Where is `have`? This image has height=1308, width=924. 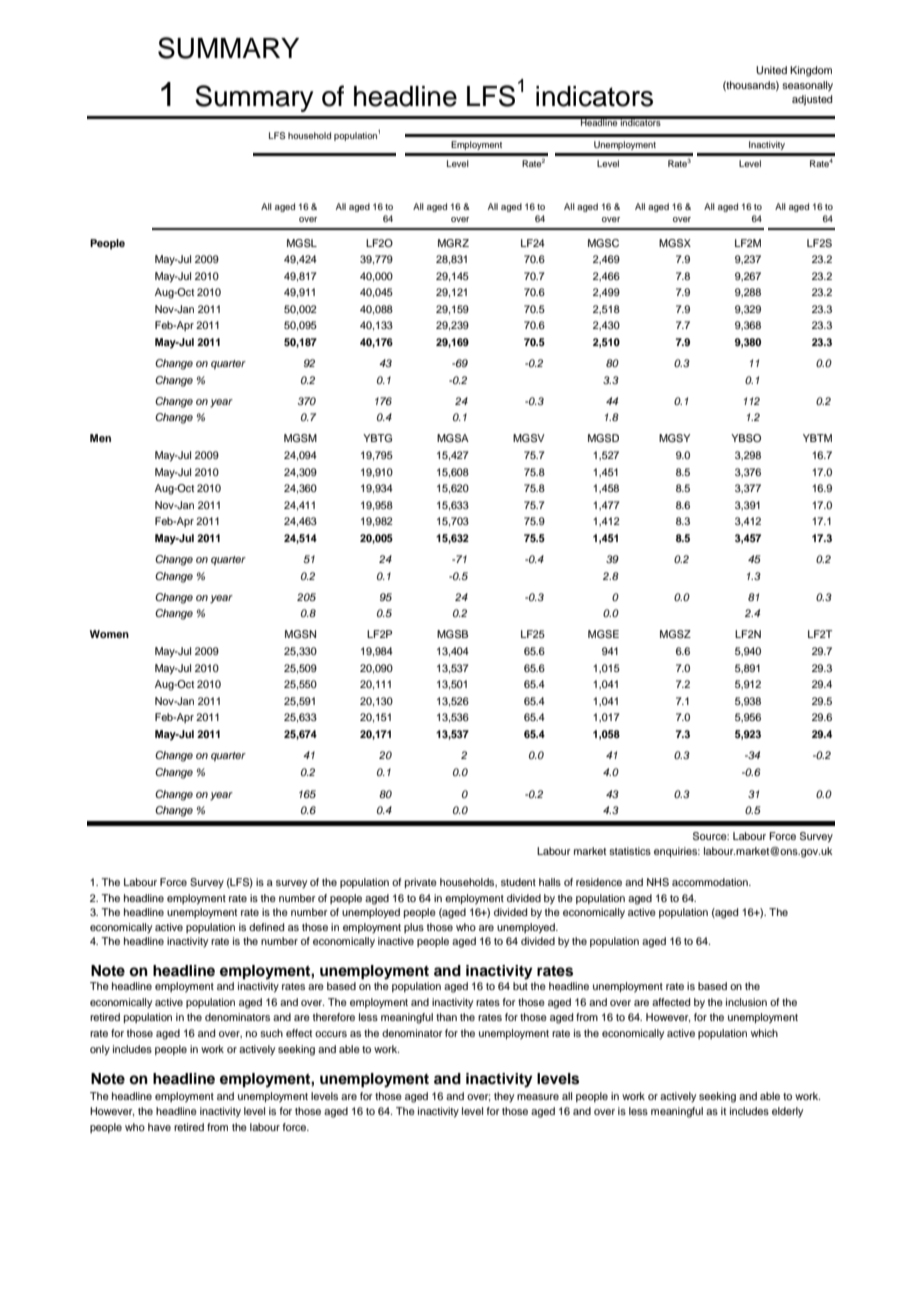
have is located at coordinates (159, 1127).
